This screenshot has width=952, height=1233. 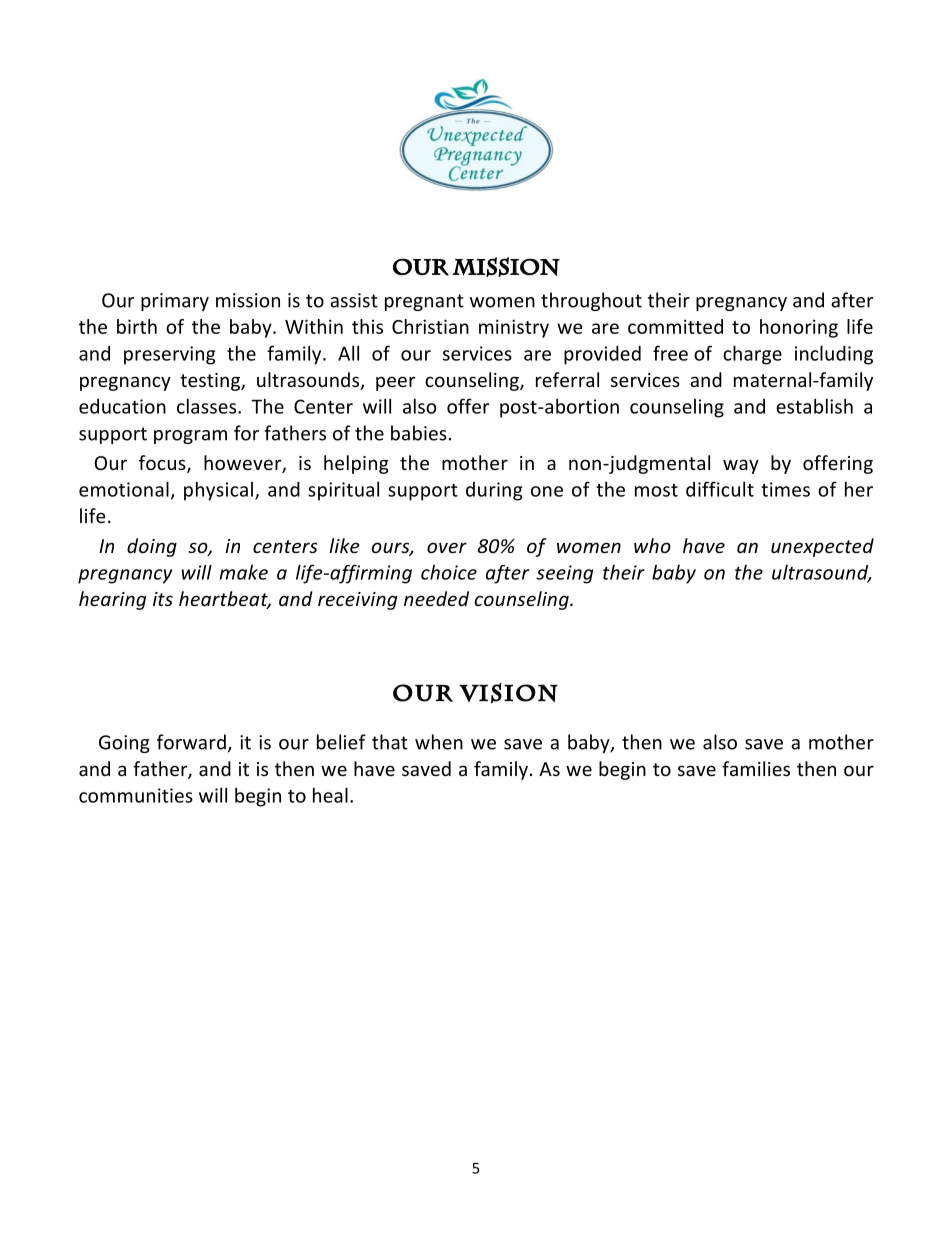 What do you see at coordinates (419, 433) in the screenshot?
I see `babies` at bounding box center [419, 433].
